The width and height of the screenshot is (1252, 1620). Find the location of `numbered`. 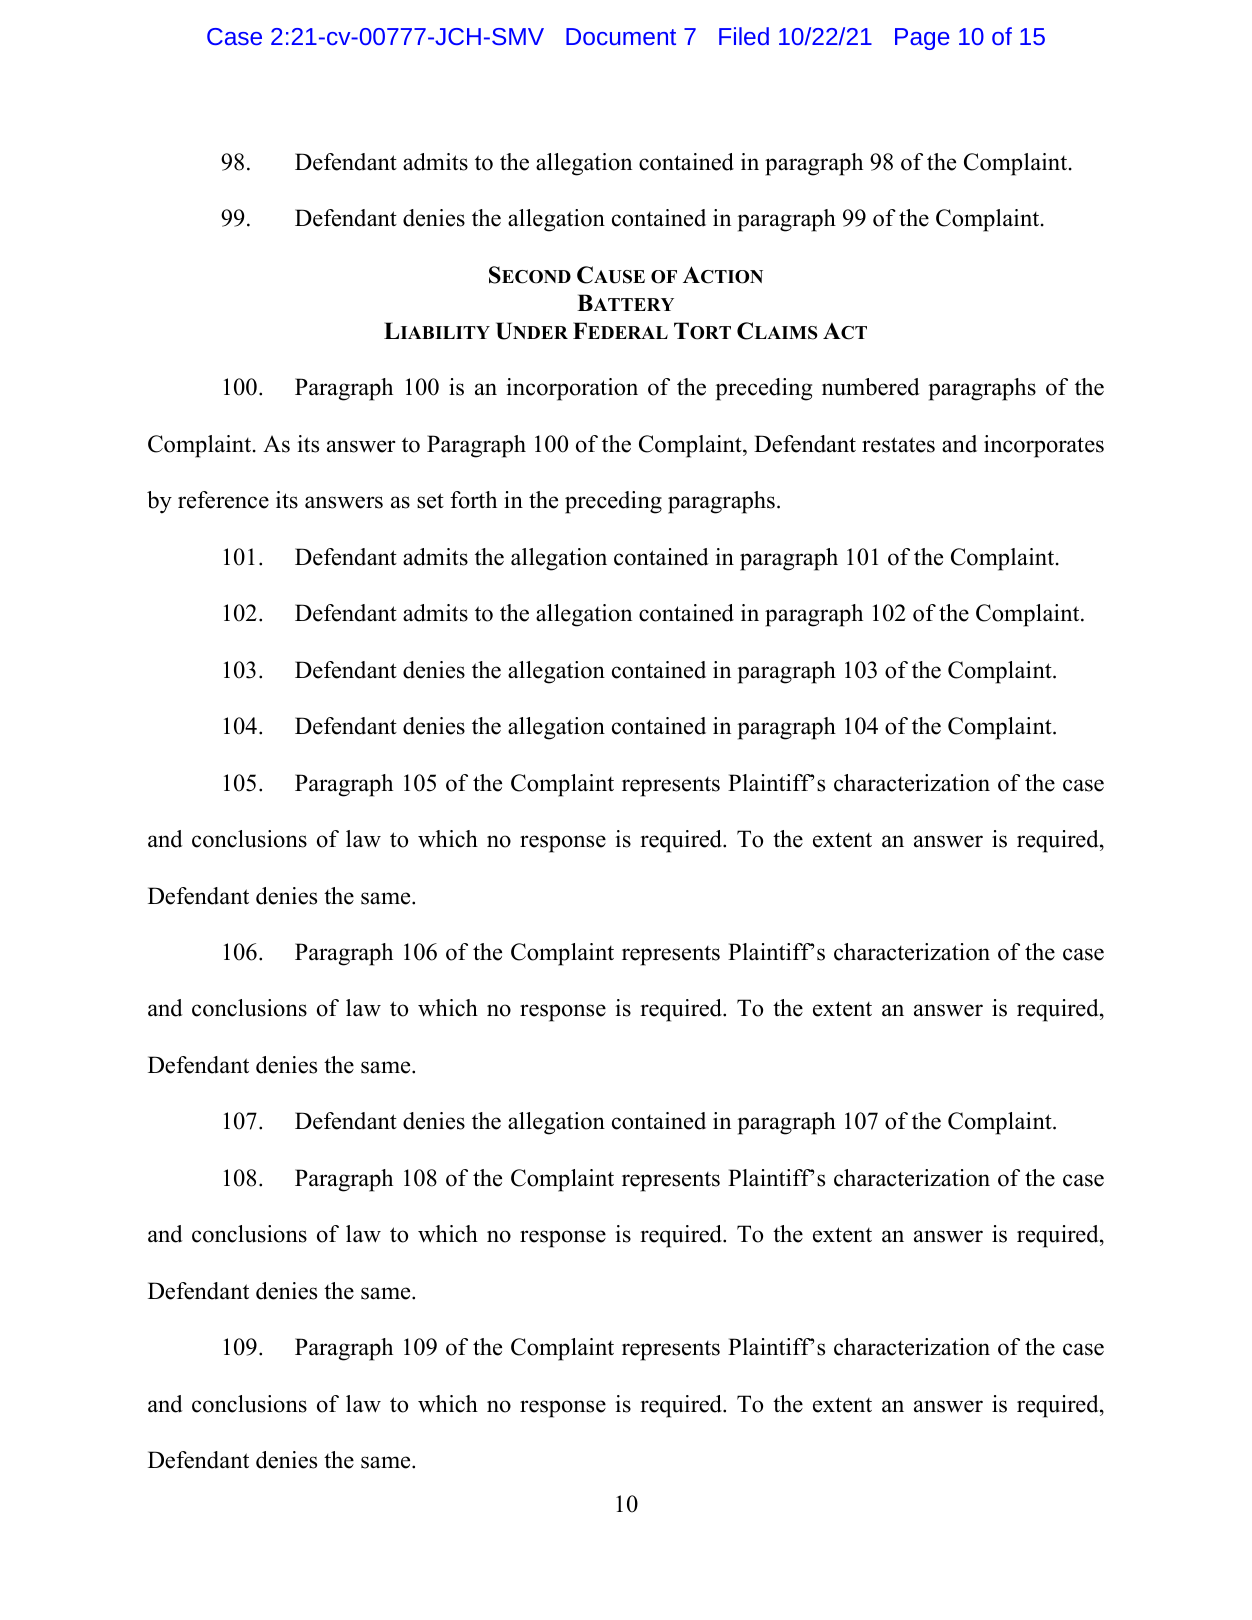

numbered is located at coordinates (871, 387).
